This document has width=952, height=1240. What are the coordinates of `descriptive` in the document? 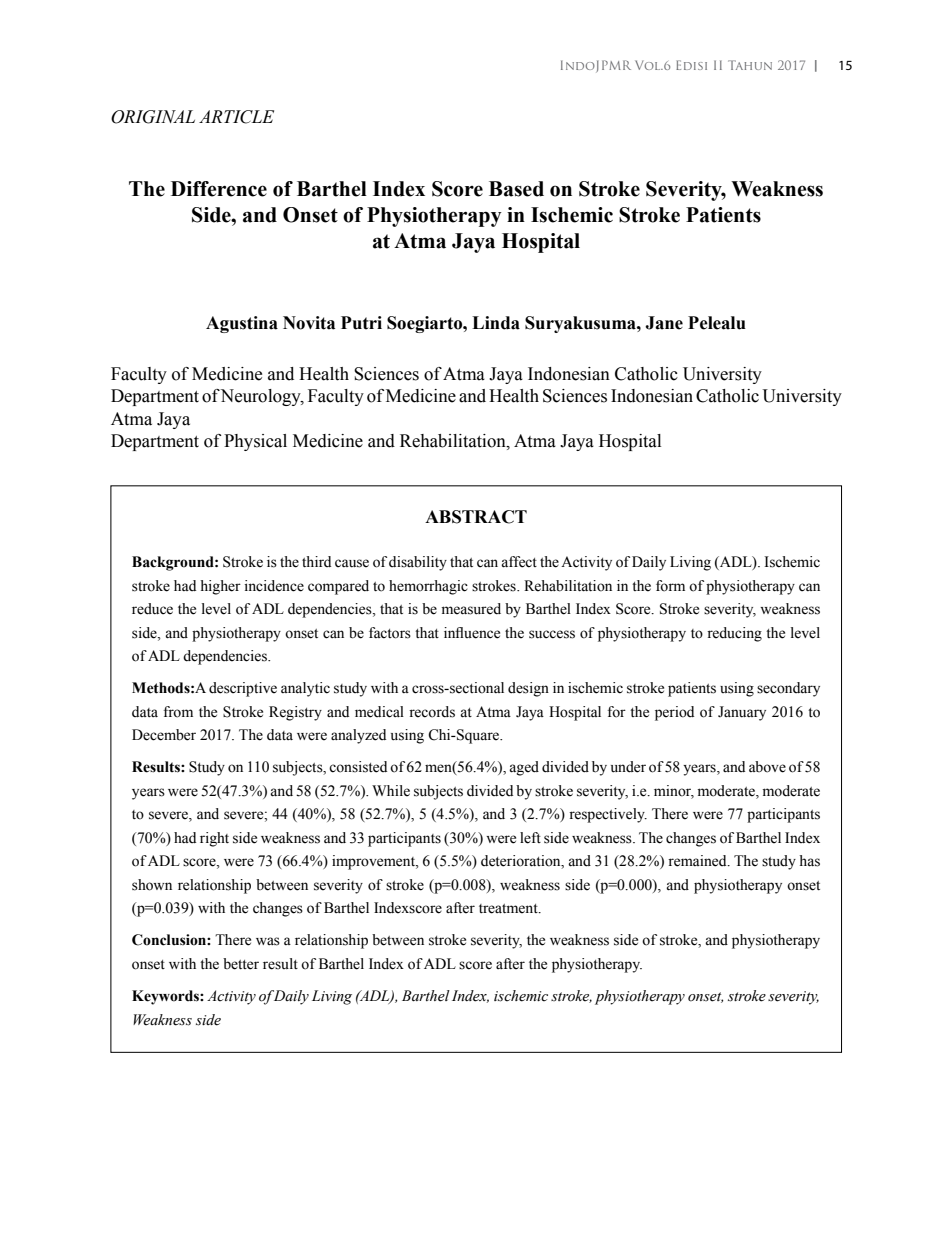 It's located at (243, 689).
